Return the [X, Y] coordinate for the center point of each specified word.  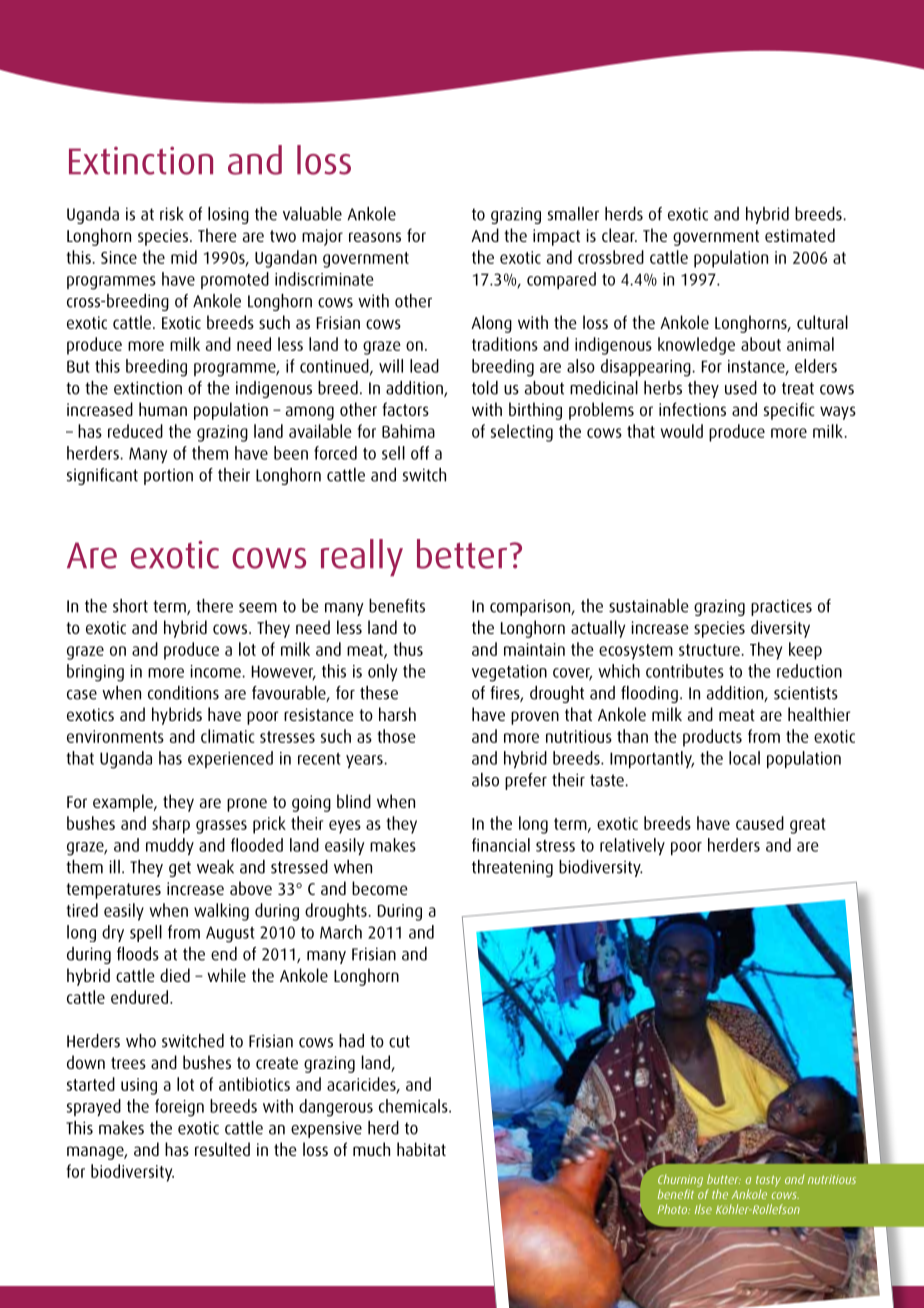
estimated [800, 235]
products [712, 738]
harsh [397, 714]
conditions [183, 693]
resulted [222, 1149]
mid [184, 257]
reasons [375, 237]
